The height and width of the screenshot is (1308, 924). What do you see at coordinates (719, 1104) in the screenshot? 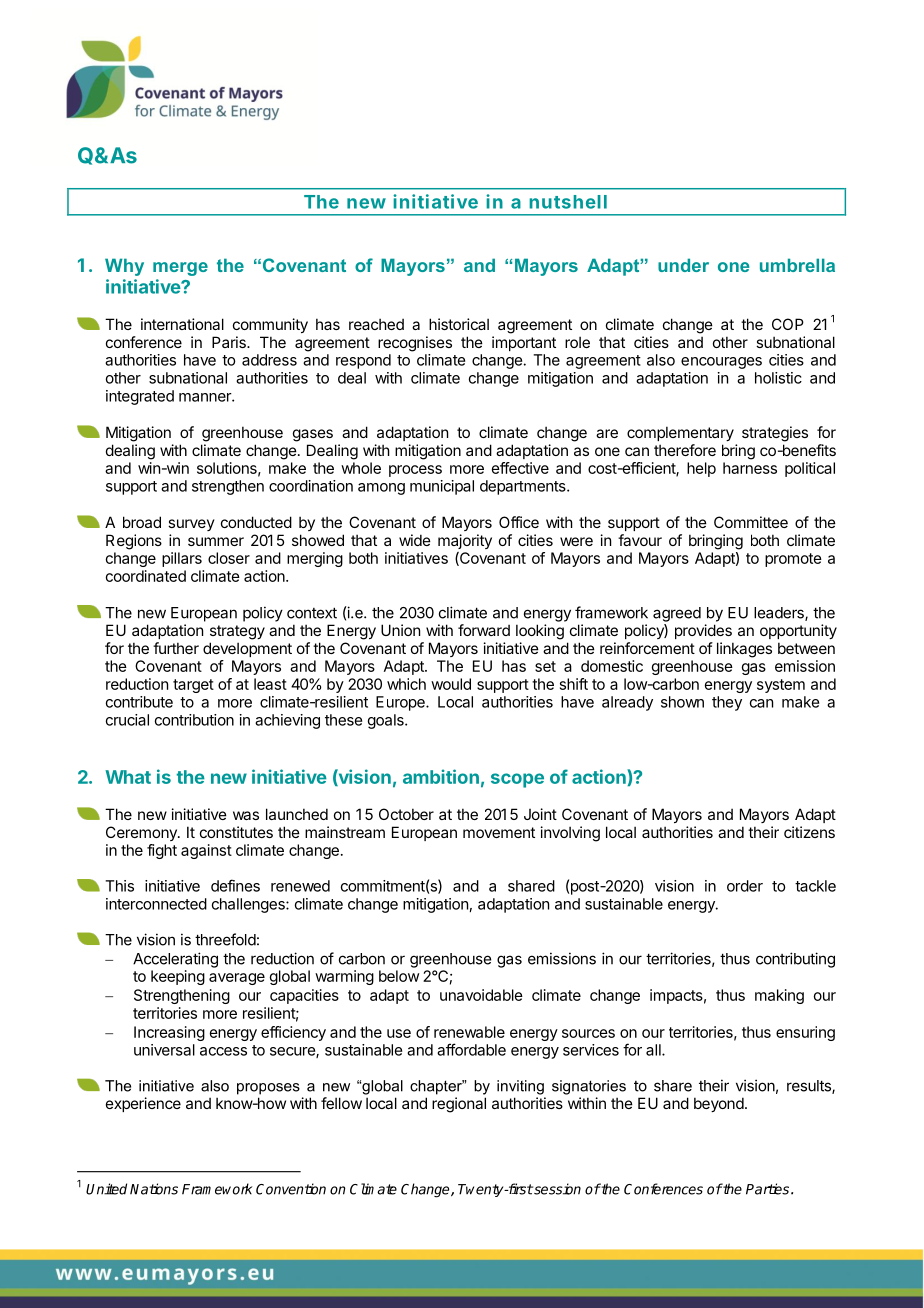
I see `beyond` at bounding box center [719, 1104].
